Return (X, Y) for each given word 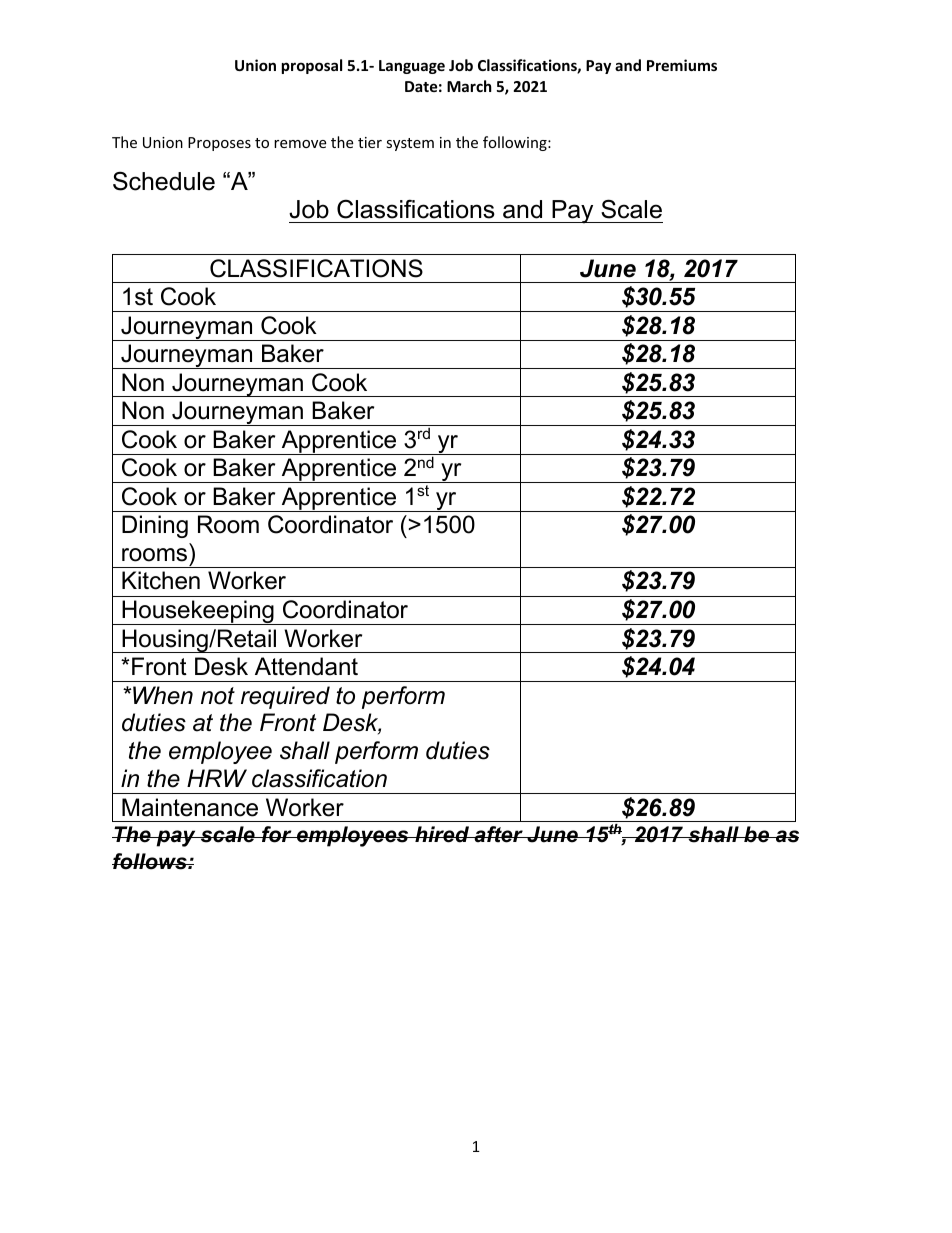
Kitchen (161, 580)
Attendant (306, 666)
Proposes (219, 144)
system (410, 144)
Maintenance (190, 807)
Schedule (164, 181)
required (285, 697)
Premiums (682, 65)
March (469, 86)
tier (370, 142)
